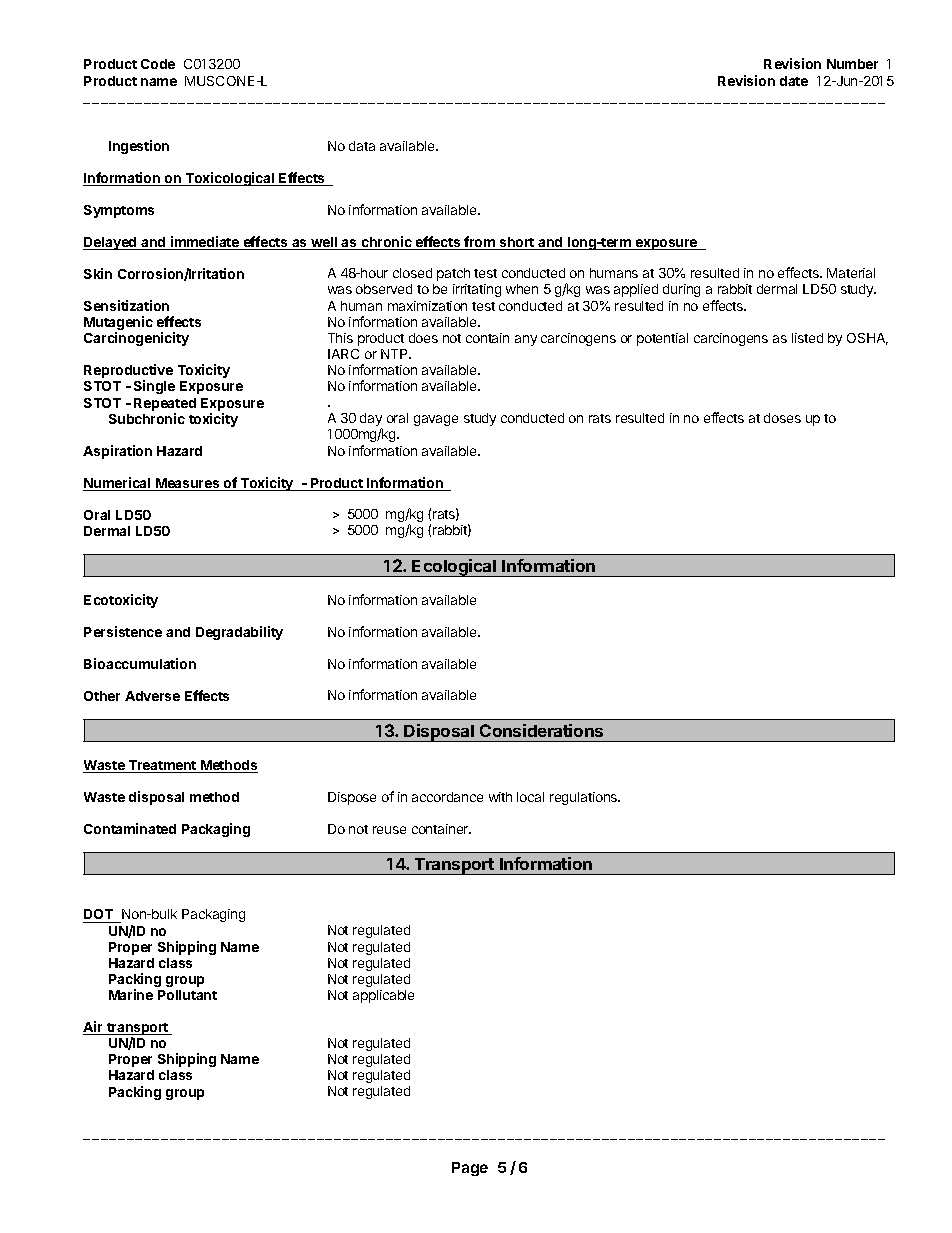  Describe the element at coordinates (794, 81) in the screenshot. I see `date` at that location.
